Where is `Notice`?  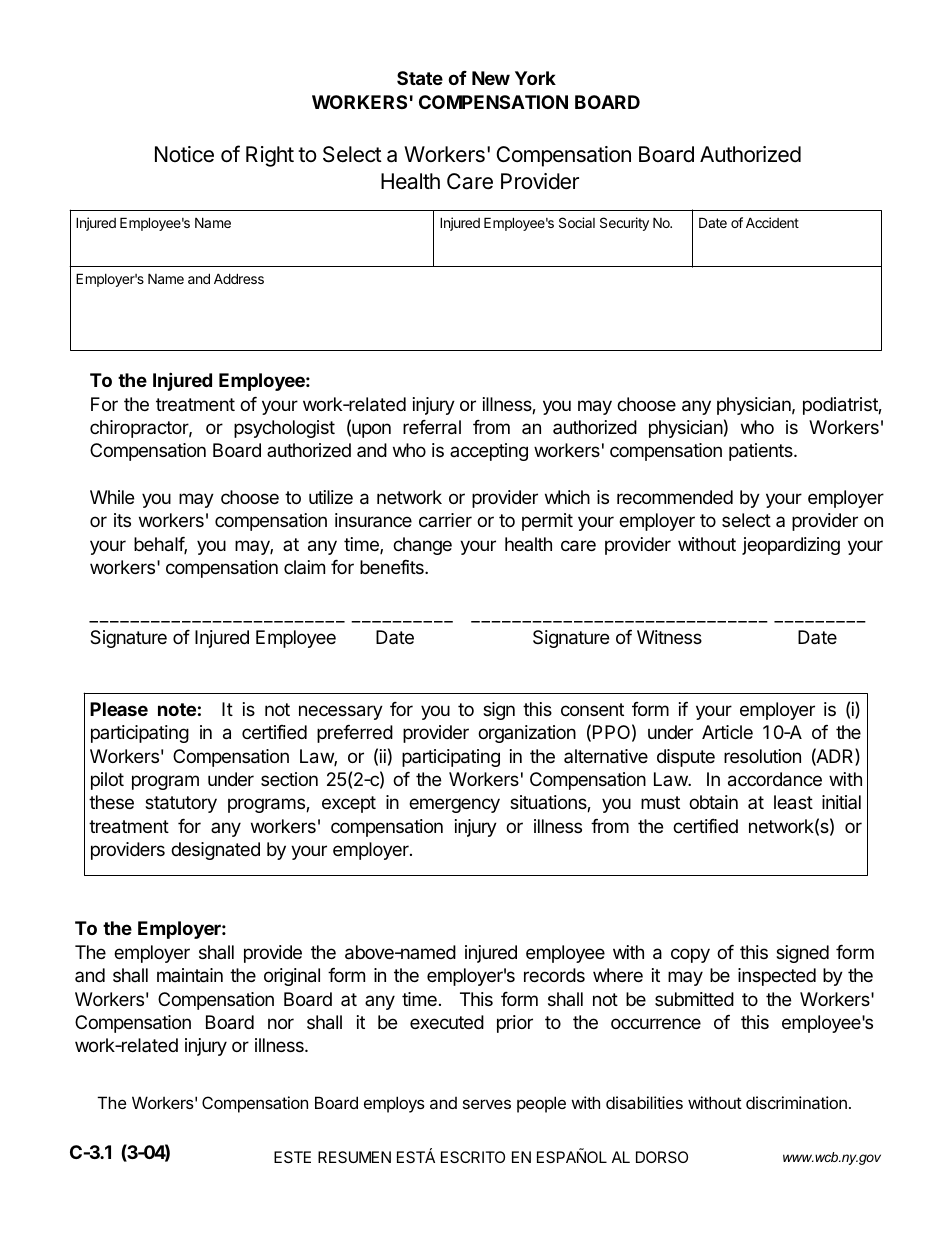
Notice is located at coordinates (184, 154).
